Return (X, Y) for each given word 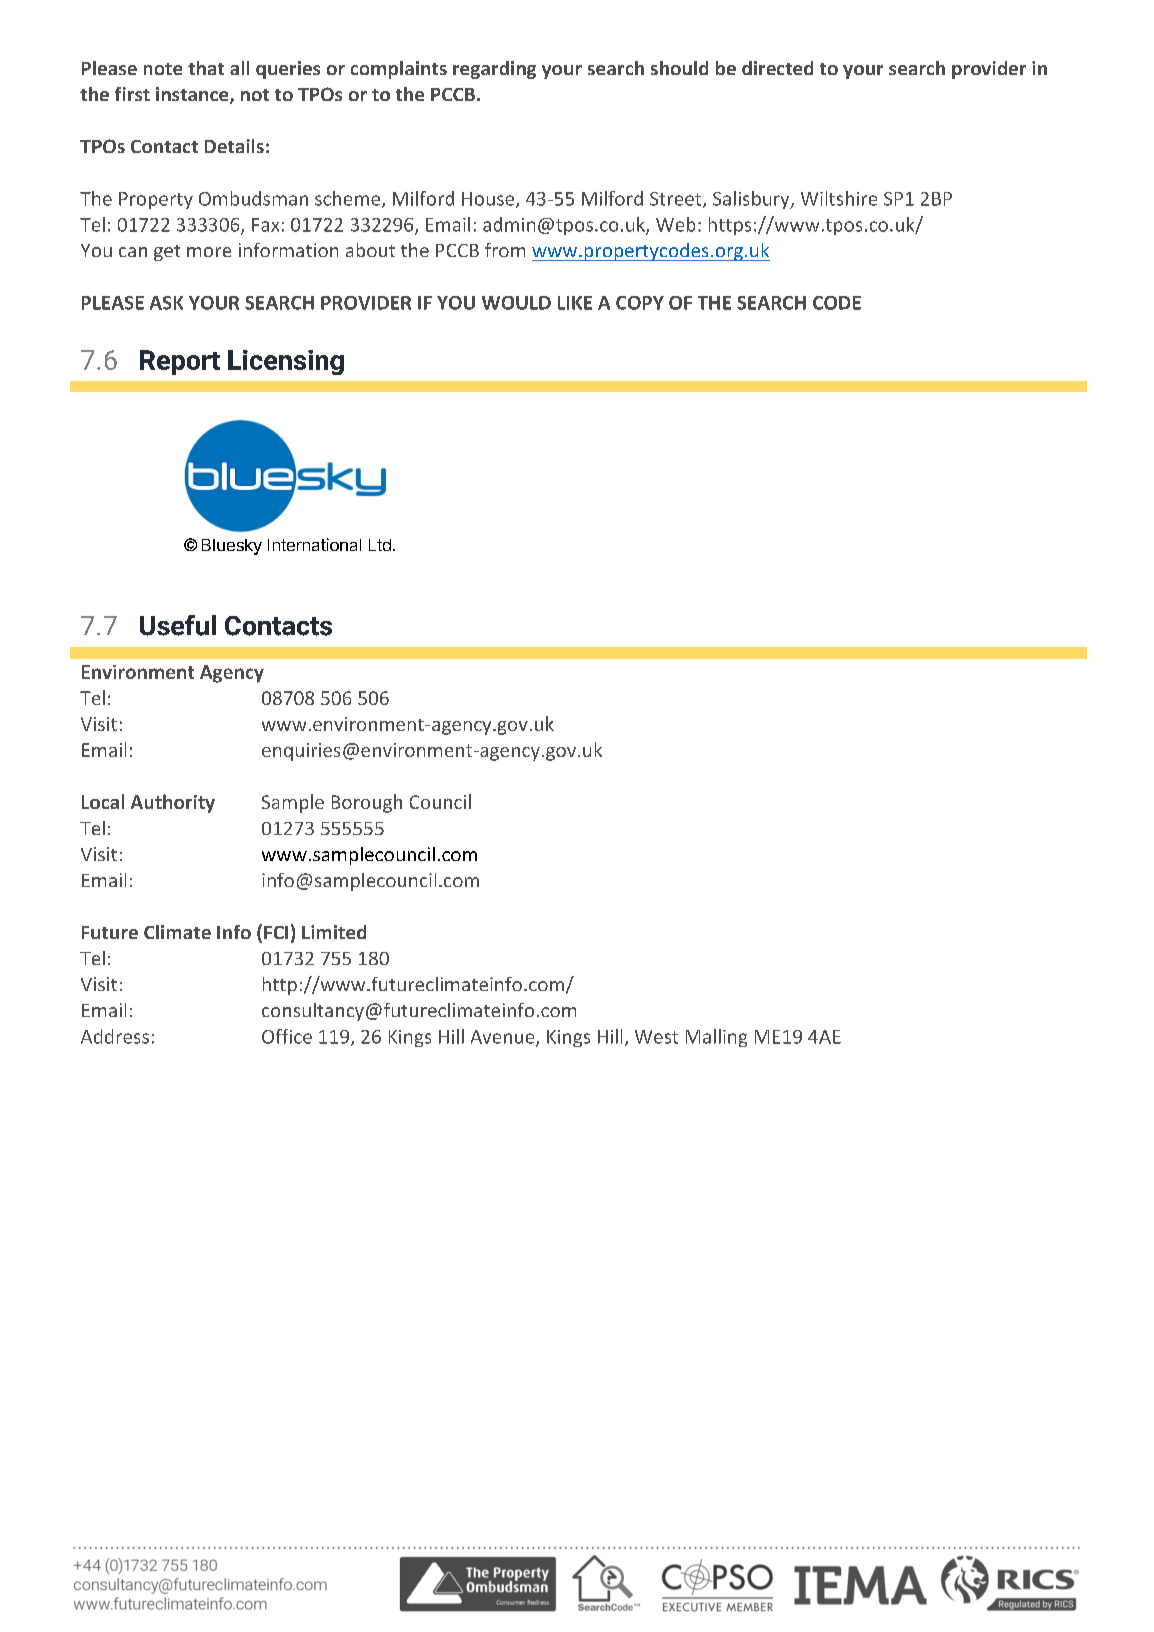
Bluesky (232, 547)
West (656, 1037)
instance (193, 95)
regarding (494, 70)
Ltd (380, 545)
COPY (640, 303)
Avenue (504, 1038)
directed (777, 68)
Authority (173, 803)
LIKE (575, 303)
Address (115, 1036)
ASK (166, 303)
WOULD (516, 303)
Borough (367, 803)
